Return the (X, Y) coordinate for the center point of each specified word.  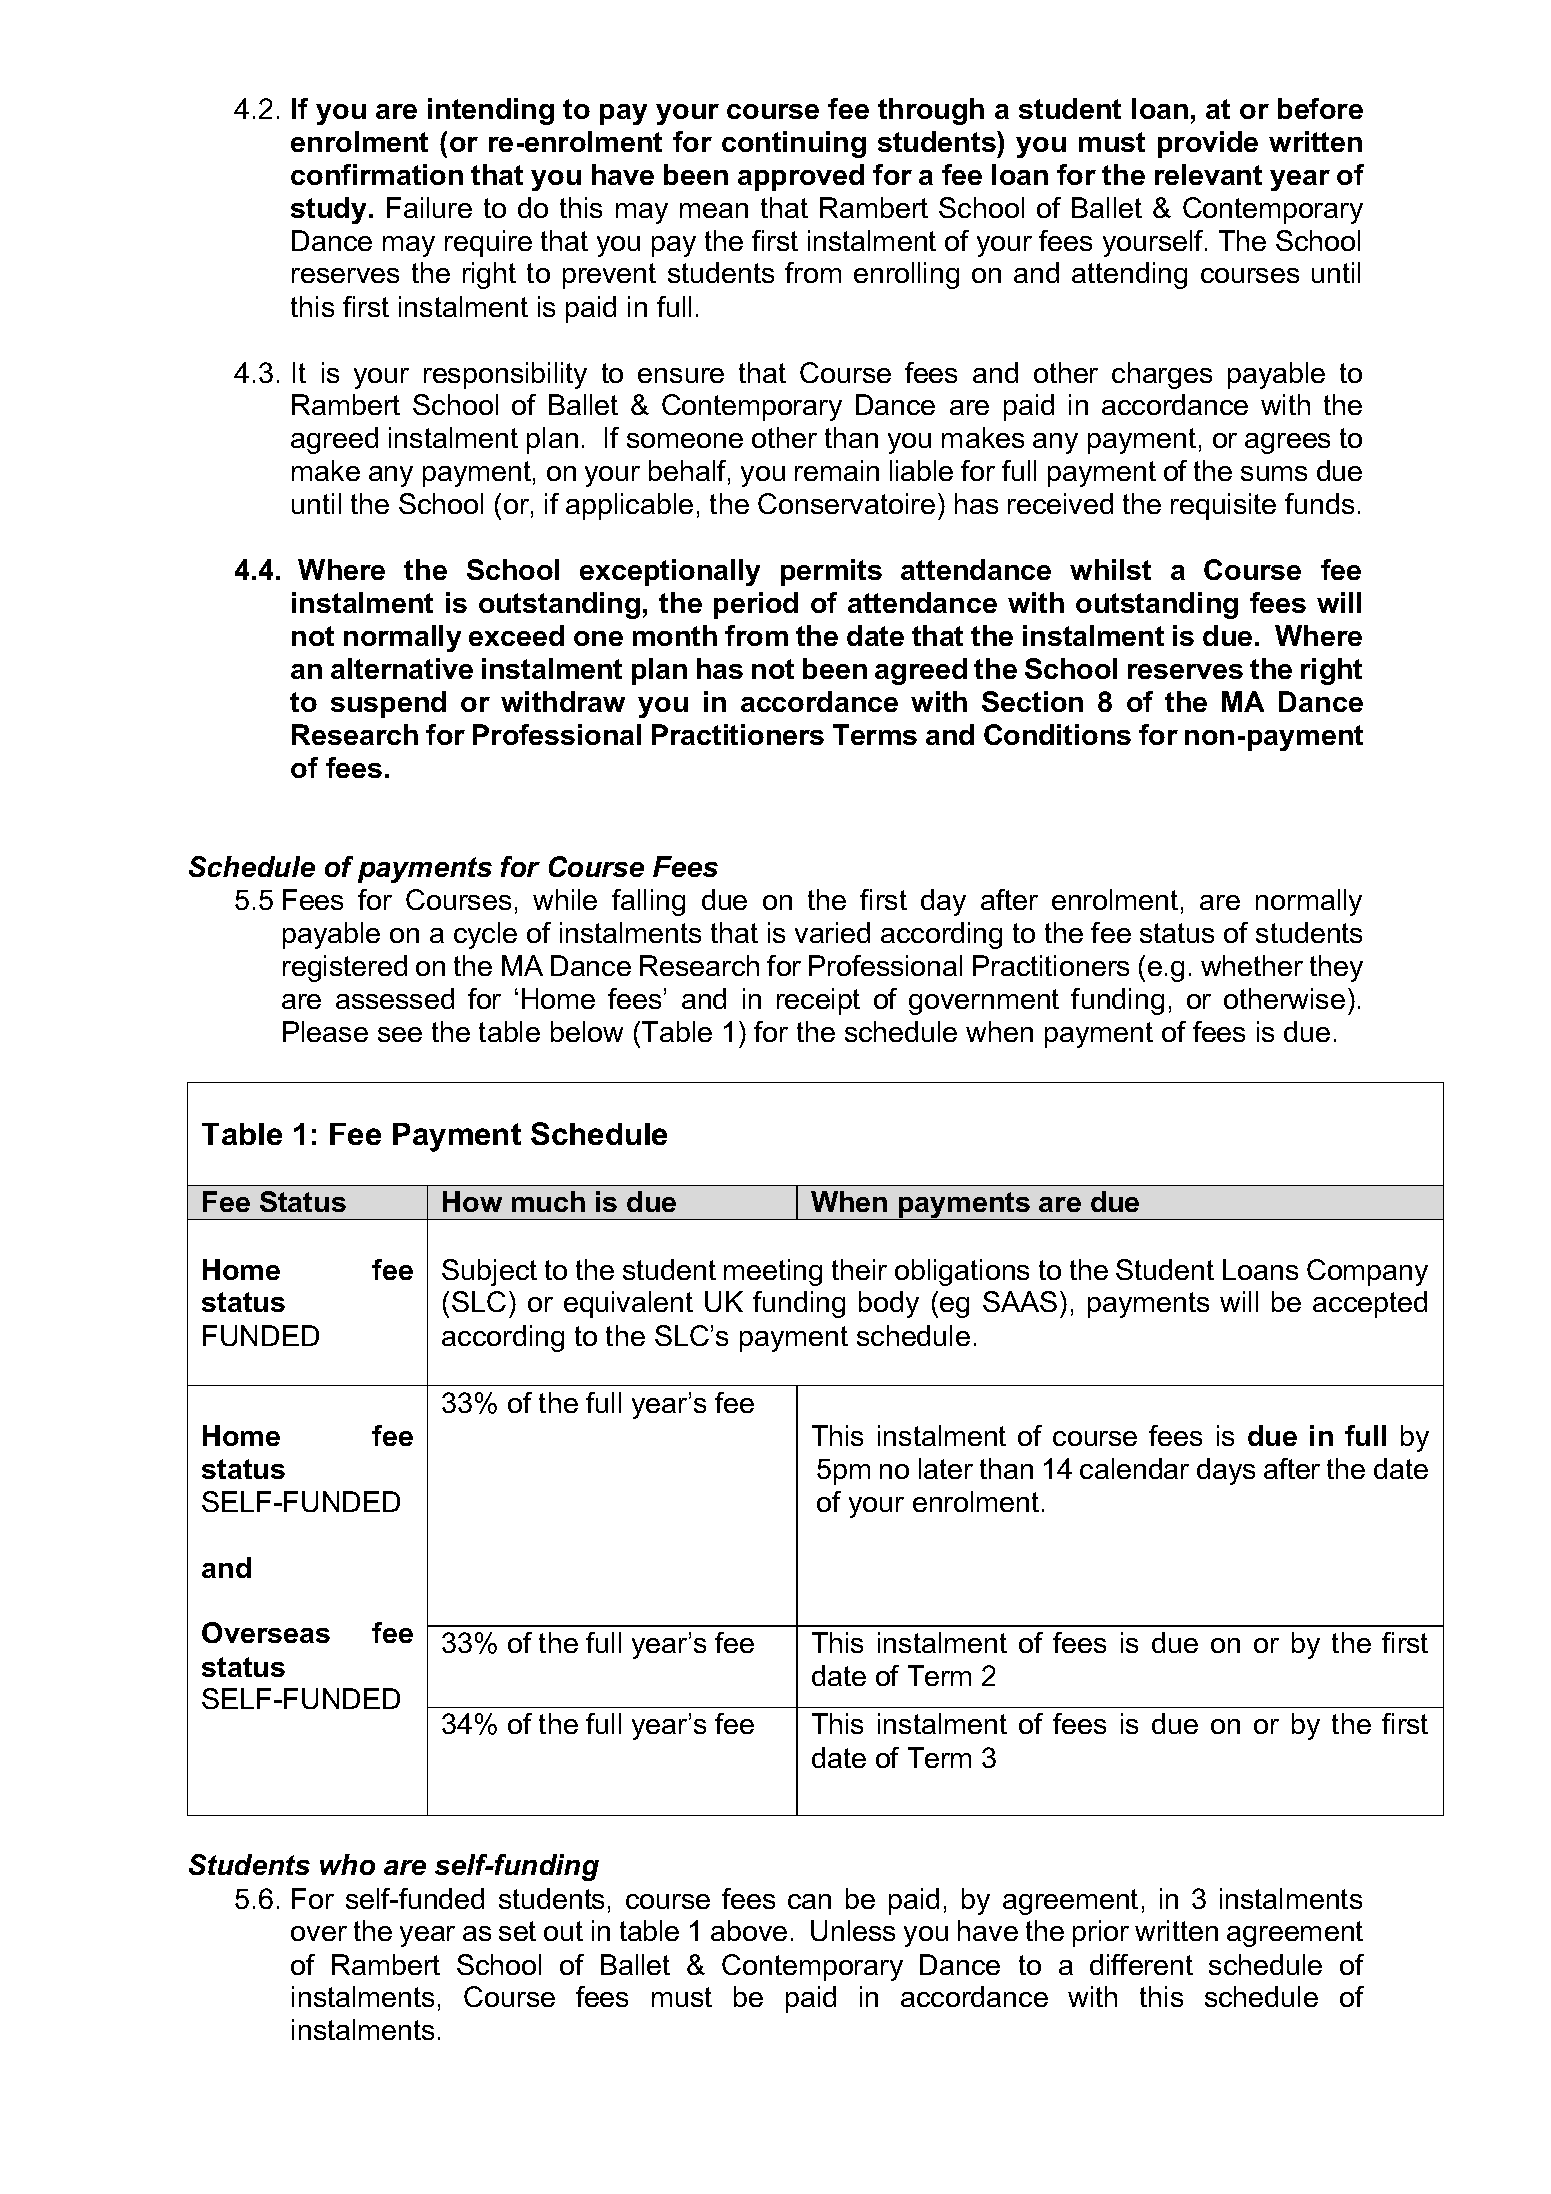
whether (1252, 965)
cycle (485, 935)
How (472, 1201)
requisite (1223, 506)
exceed (516, 635)
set (517, 1931)
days (1226, 1471)
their (859, 1269)
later (946, 1468)
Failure (429, 207)
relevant (1208, 174)
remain (837, 470)
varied (832, 932)
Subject (489, 1272)
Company (1367, 1272)
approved (801, 177)
